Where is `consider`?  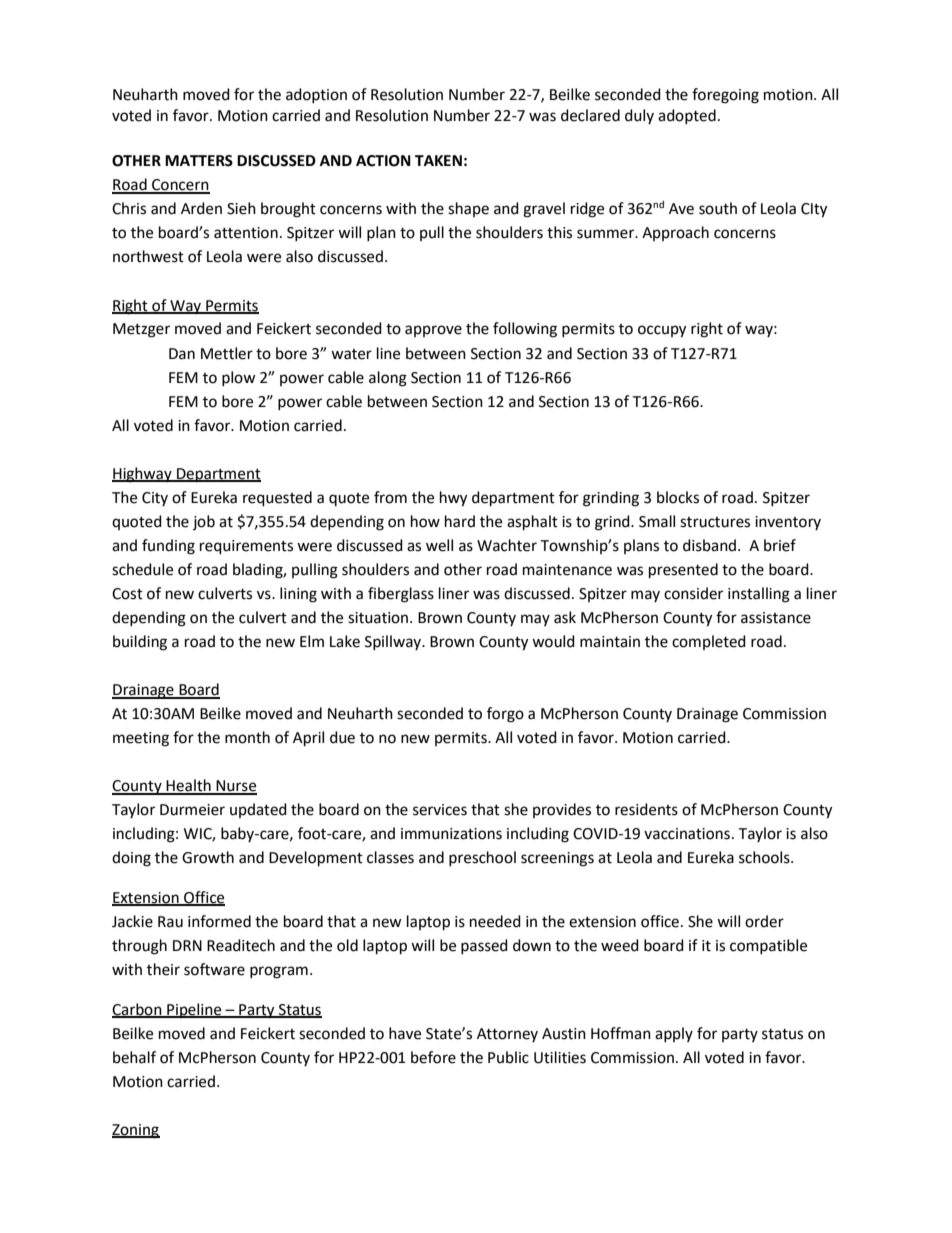
consider is located at coordinates (693, 593).
